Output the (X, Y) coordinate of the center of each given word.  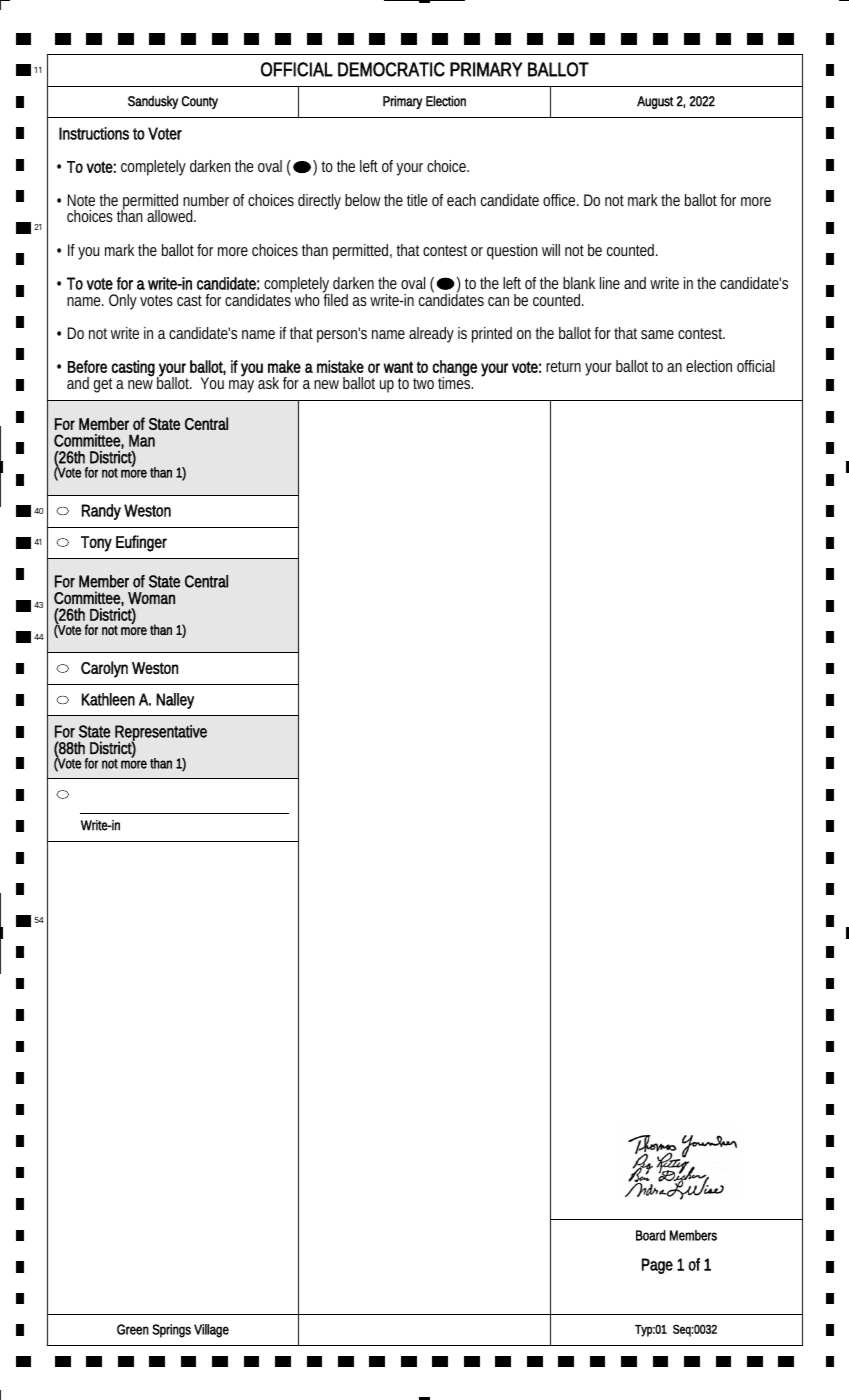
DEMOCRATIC (391, 69)
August (655, 102)
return (563, 366)
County (200, 102)
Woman (151, 598)
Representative (161, 734)
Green (133, 1329)
